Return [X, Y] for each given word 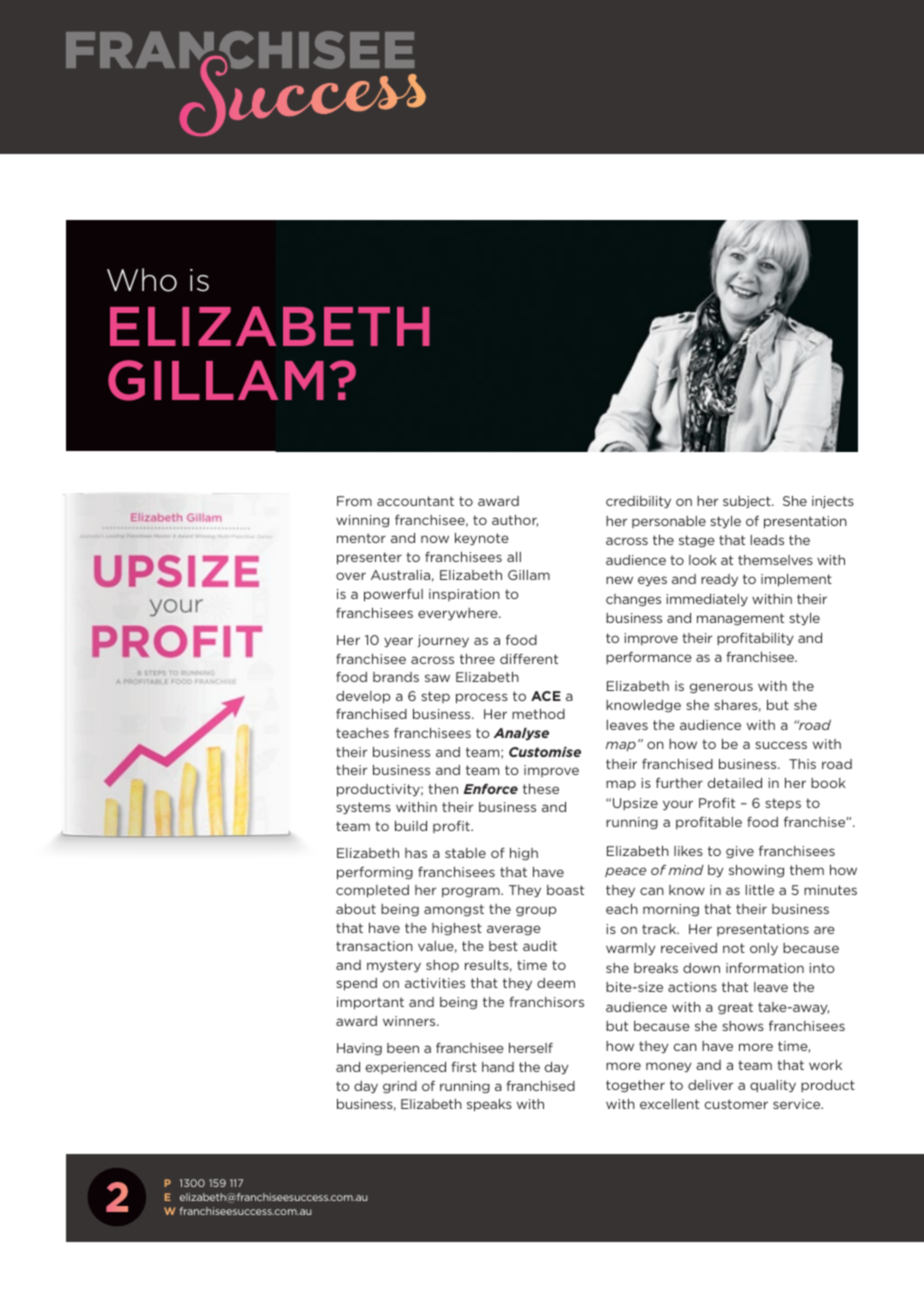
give [740, 852]
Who [142, 280]
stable [465, 853]
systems [363, 808]
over [351, 576]
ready [719, 580]
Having [359, 1049]
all [514, 557]
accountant [415, 501]
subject [748, 502]
